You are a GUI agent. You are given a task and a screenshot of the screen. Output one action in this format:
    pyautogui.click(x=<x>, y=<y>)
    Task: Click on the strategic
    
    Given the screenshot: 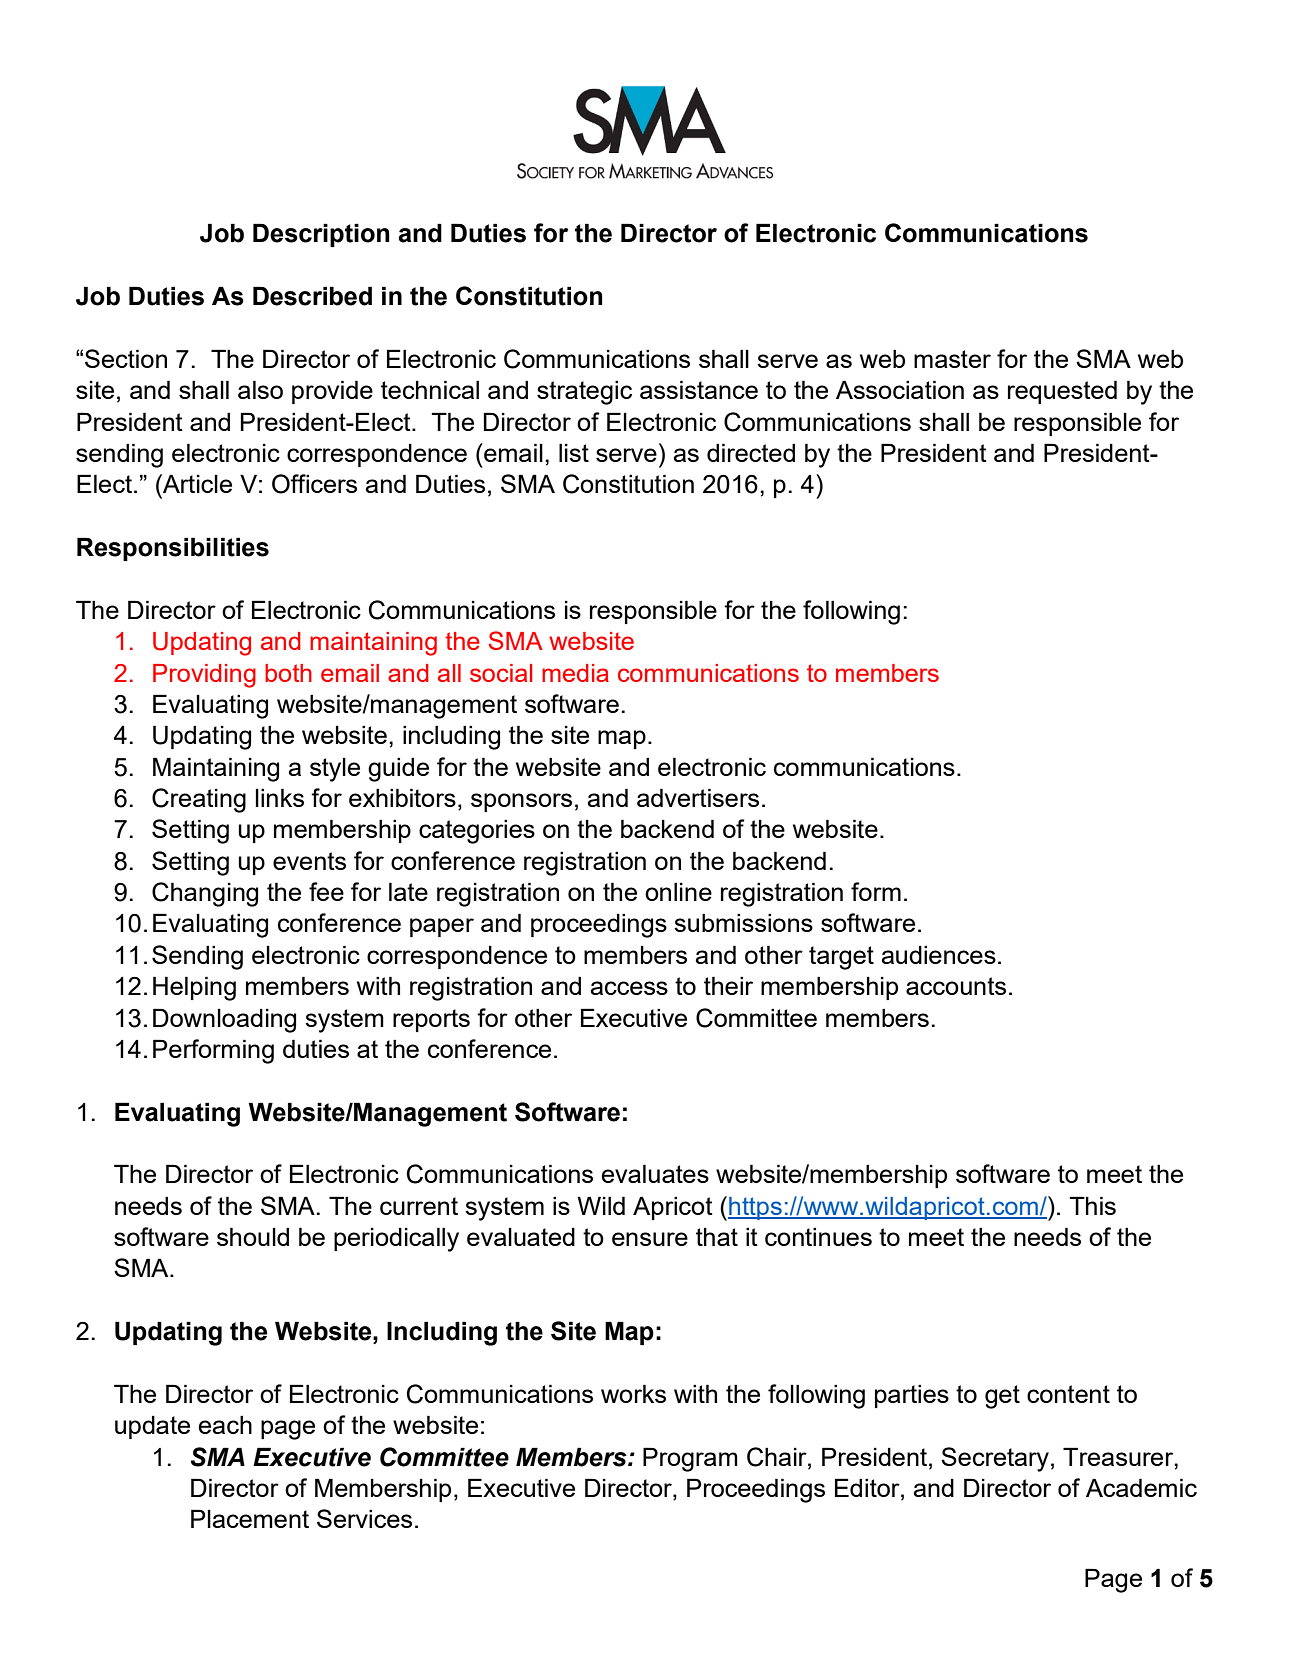 What is the action you would take?
    pyautogui.click(x=584, y=392)
